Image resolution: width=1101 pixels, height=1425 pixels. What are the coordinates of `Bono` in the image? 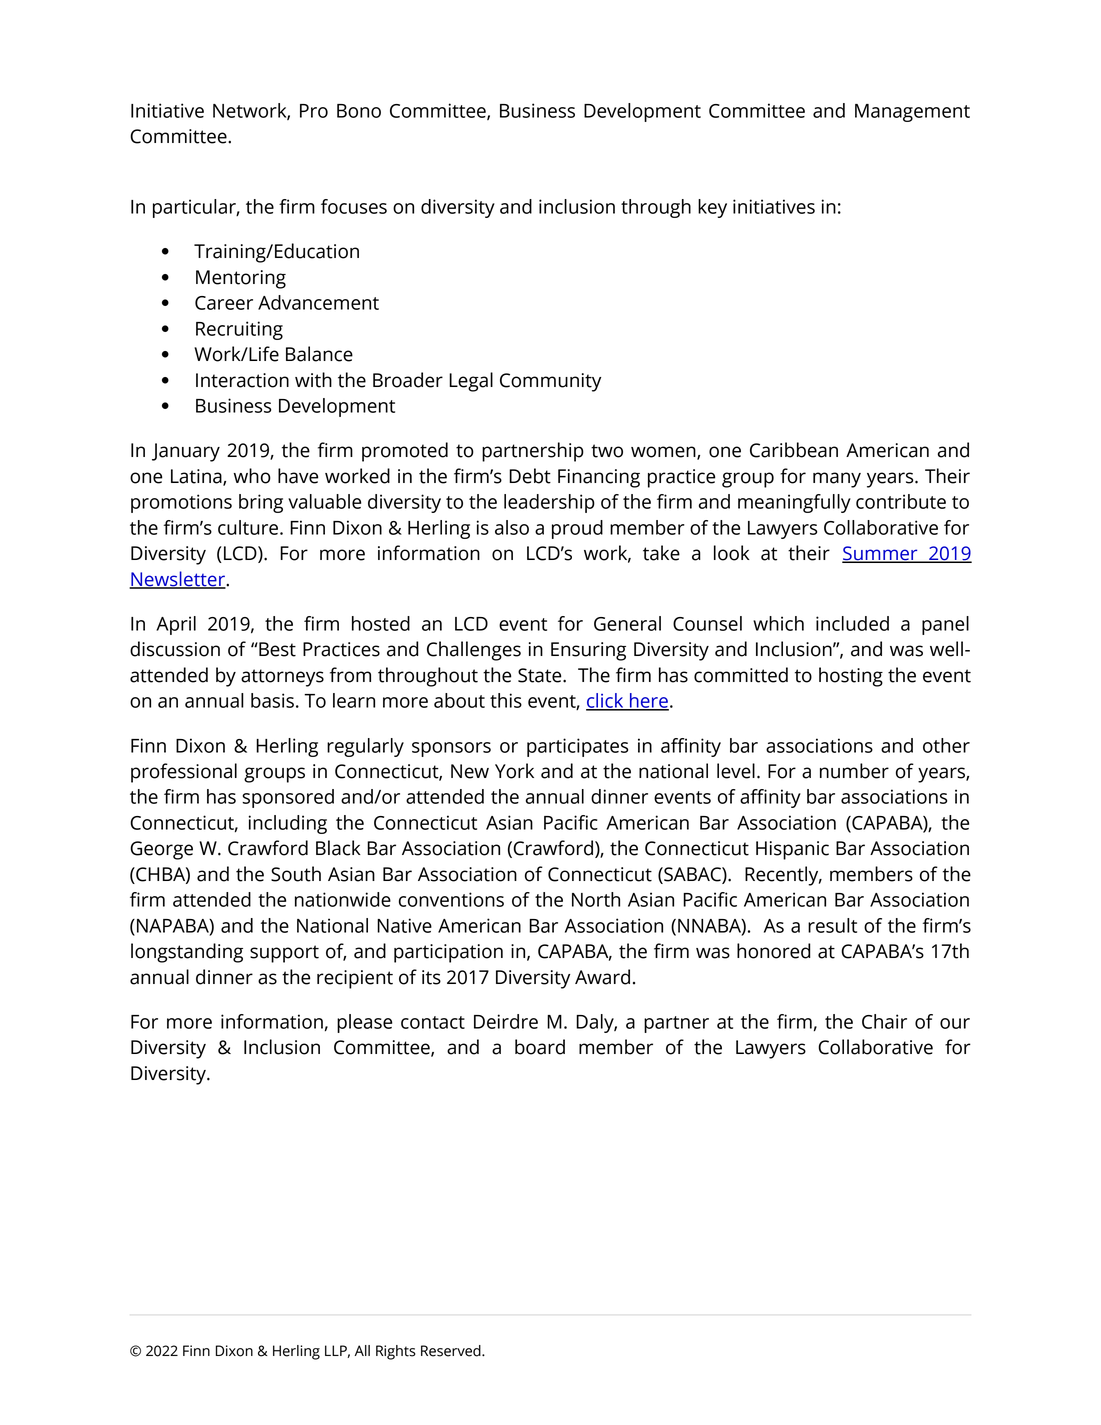 It's located at (359, 111).
